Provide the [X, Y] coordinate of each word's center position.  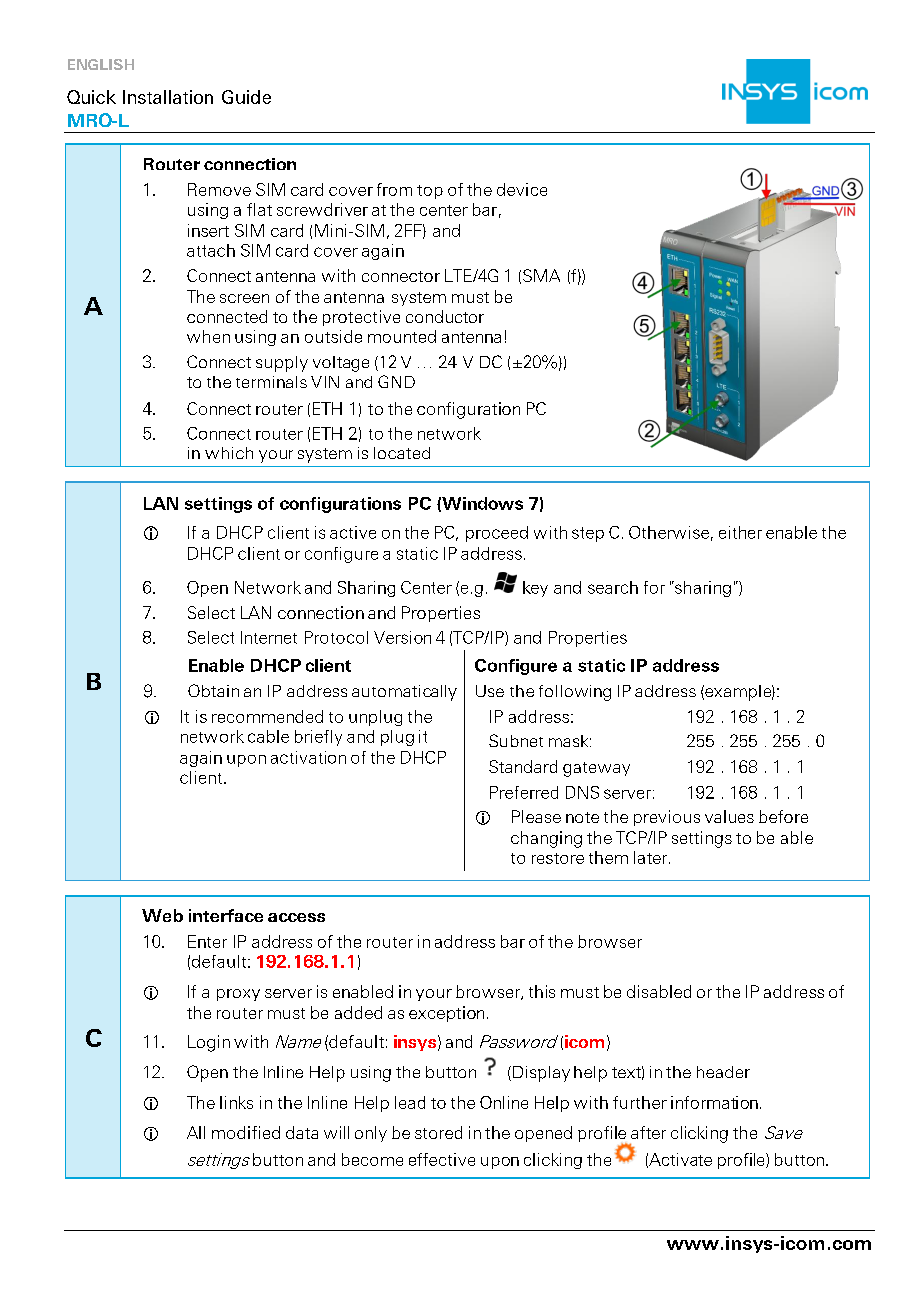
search [613, 587]
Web [162, 915]
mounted [402, 336]
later [652, 857]
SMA [541, 275]
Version [402, 637]
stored [438, 1132]
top [430, 192]
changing [546, 839]
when [208, 336]
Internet [269, 637]
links [236, 1102]
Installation [168, 97]
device [522, 189]
